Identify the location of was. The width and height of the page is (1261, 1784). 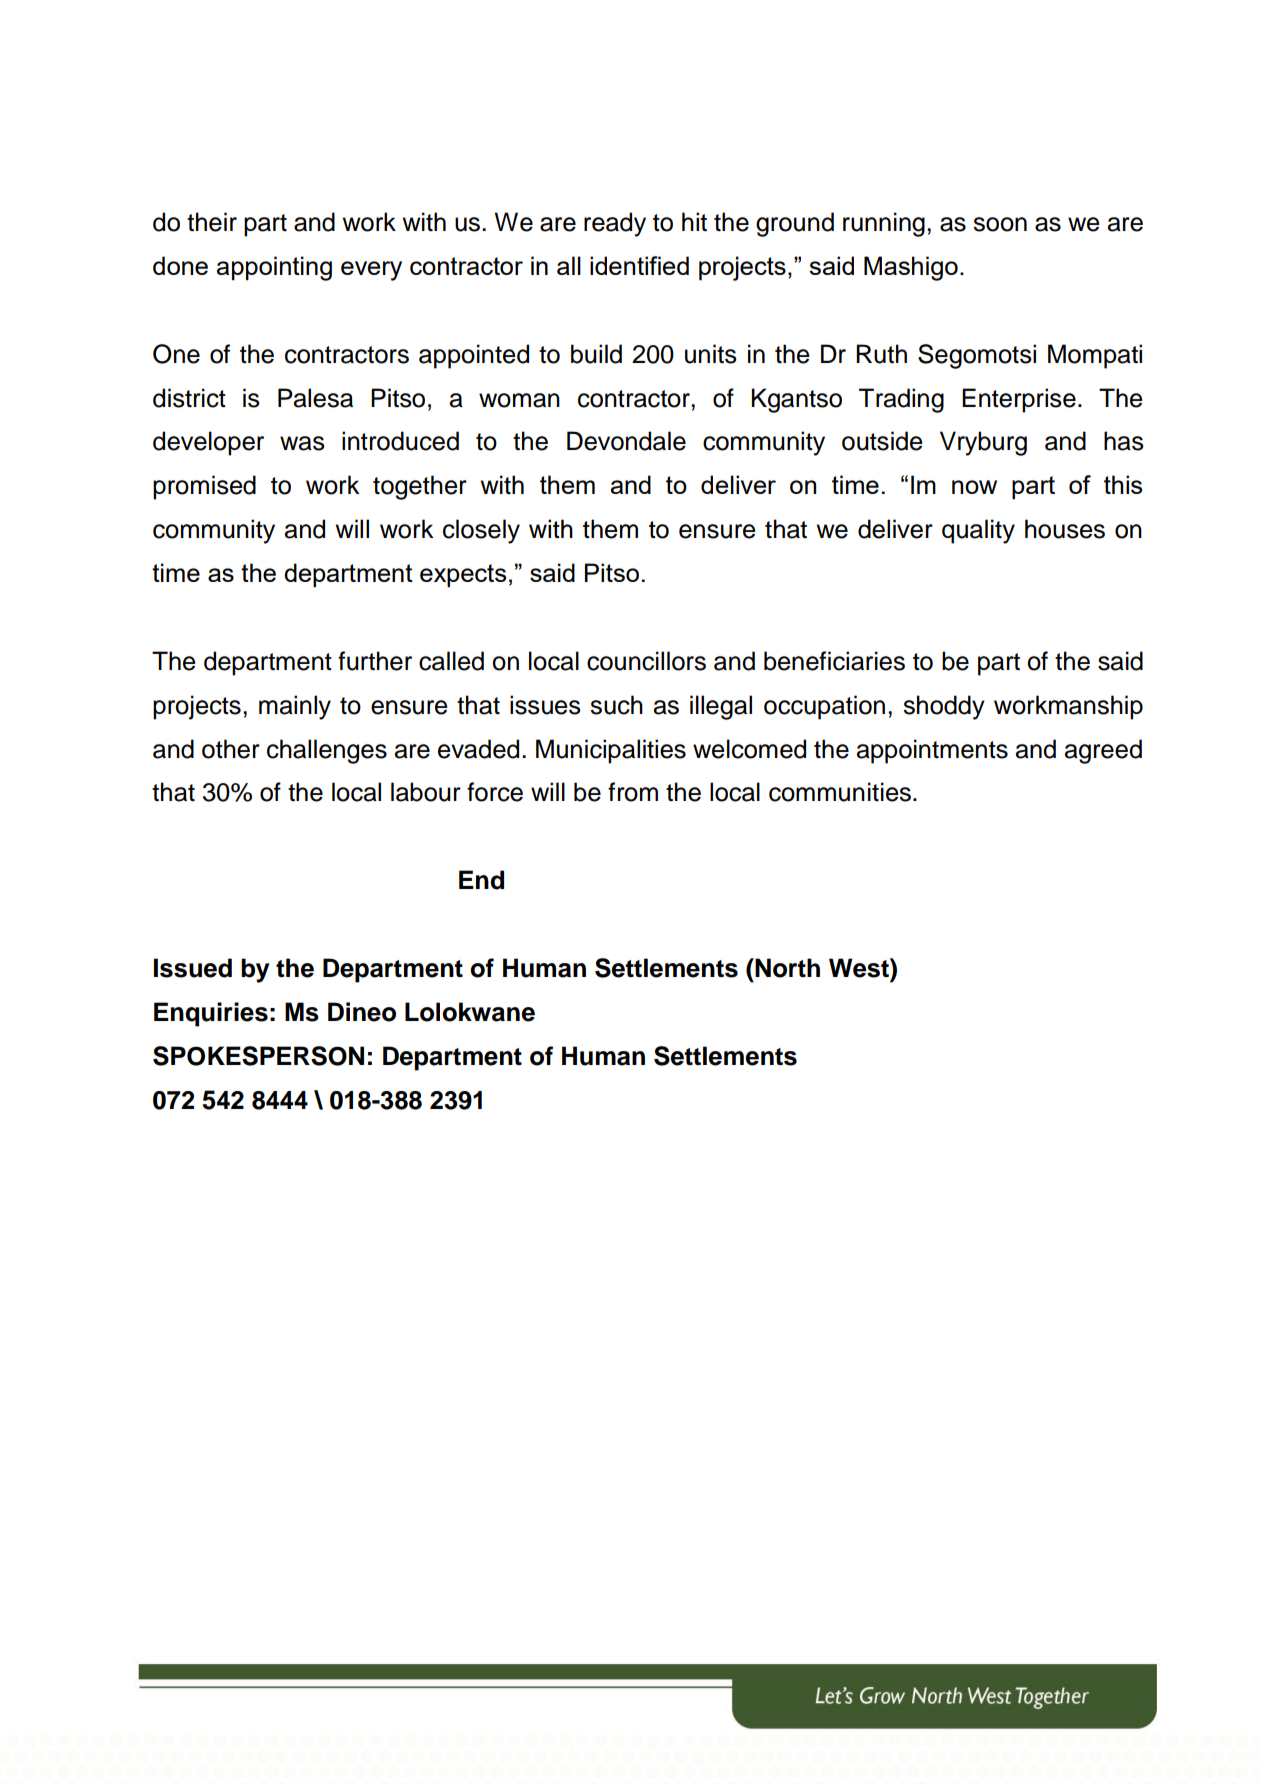
(302, 443).
